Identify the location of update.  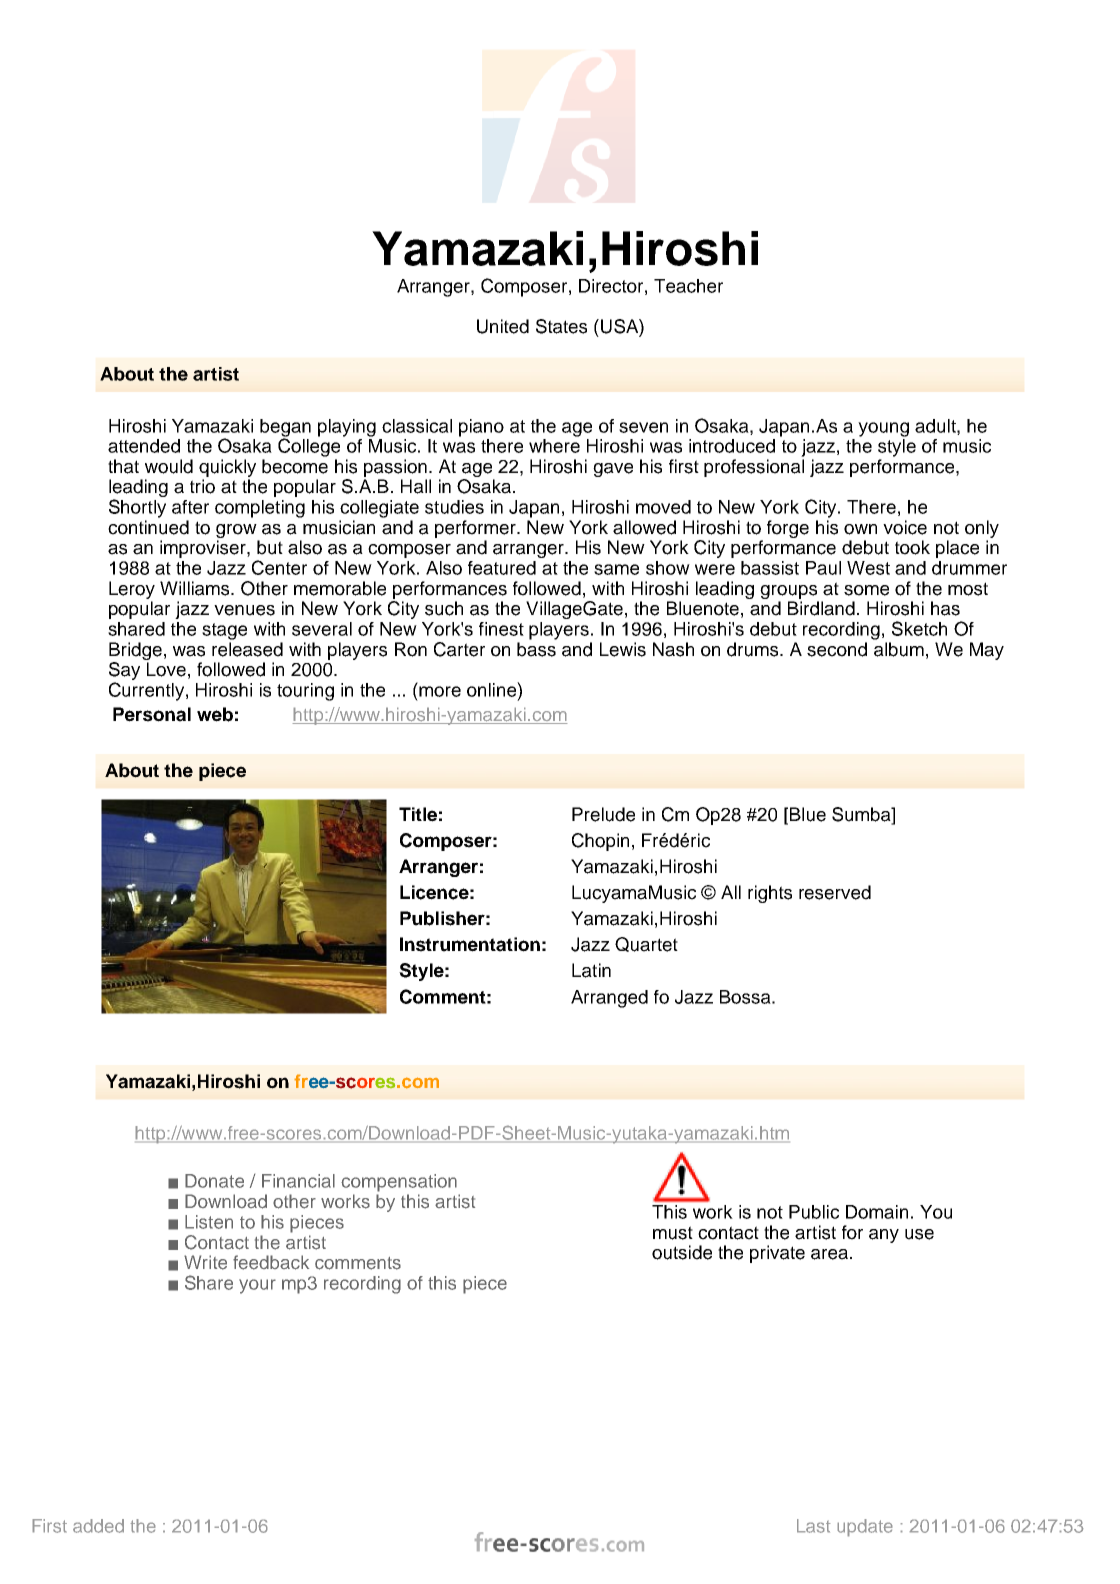
(865, 1528).
